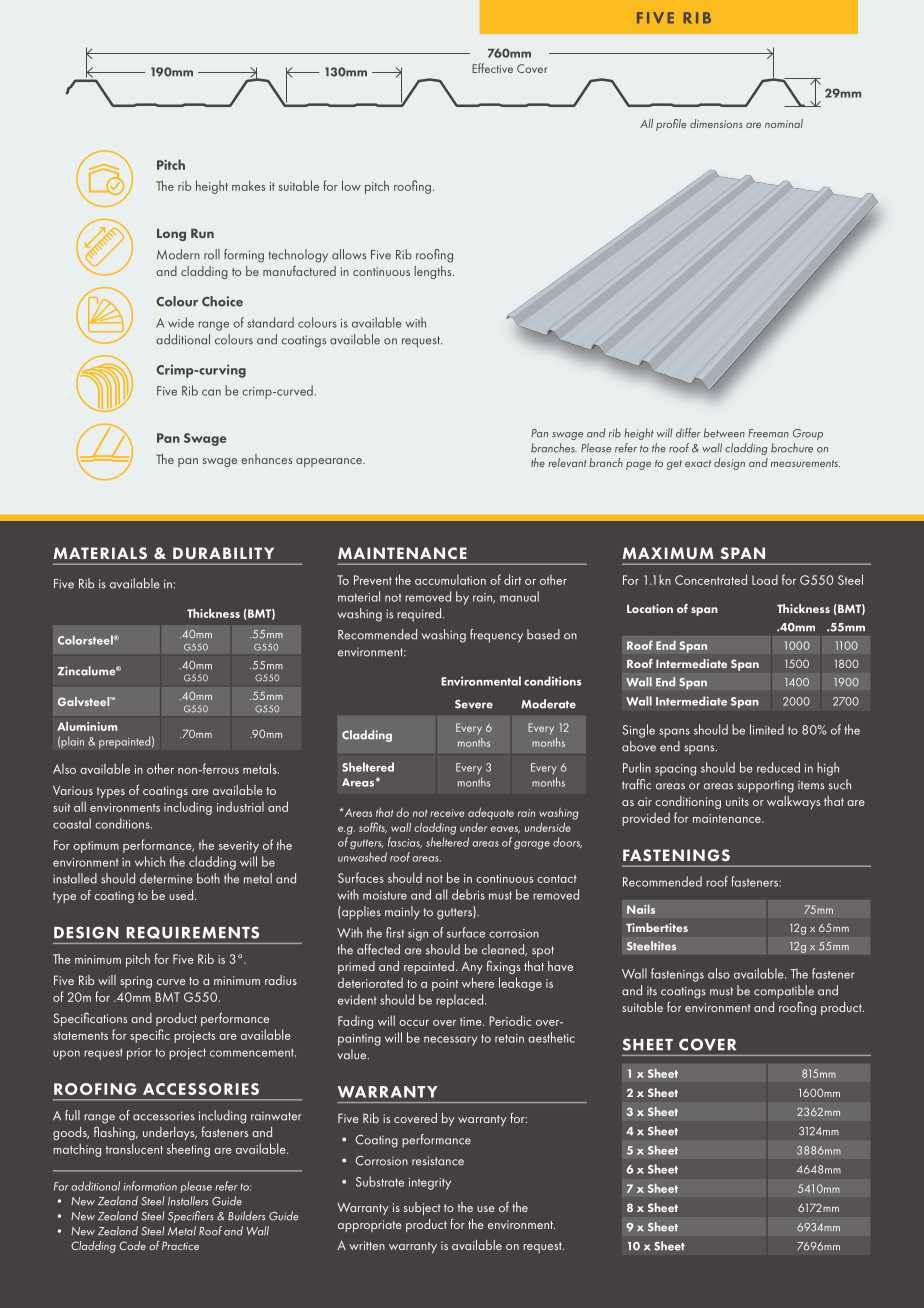 Image resolution: width=924 pixels, height=1308 pixels. Describe the element at coordinates (496, 636) in the screenshot. I see `frequency` at that location.
